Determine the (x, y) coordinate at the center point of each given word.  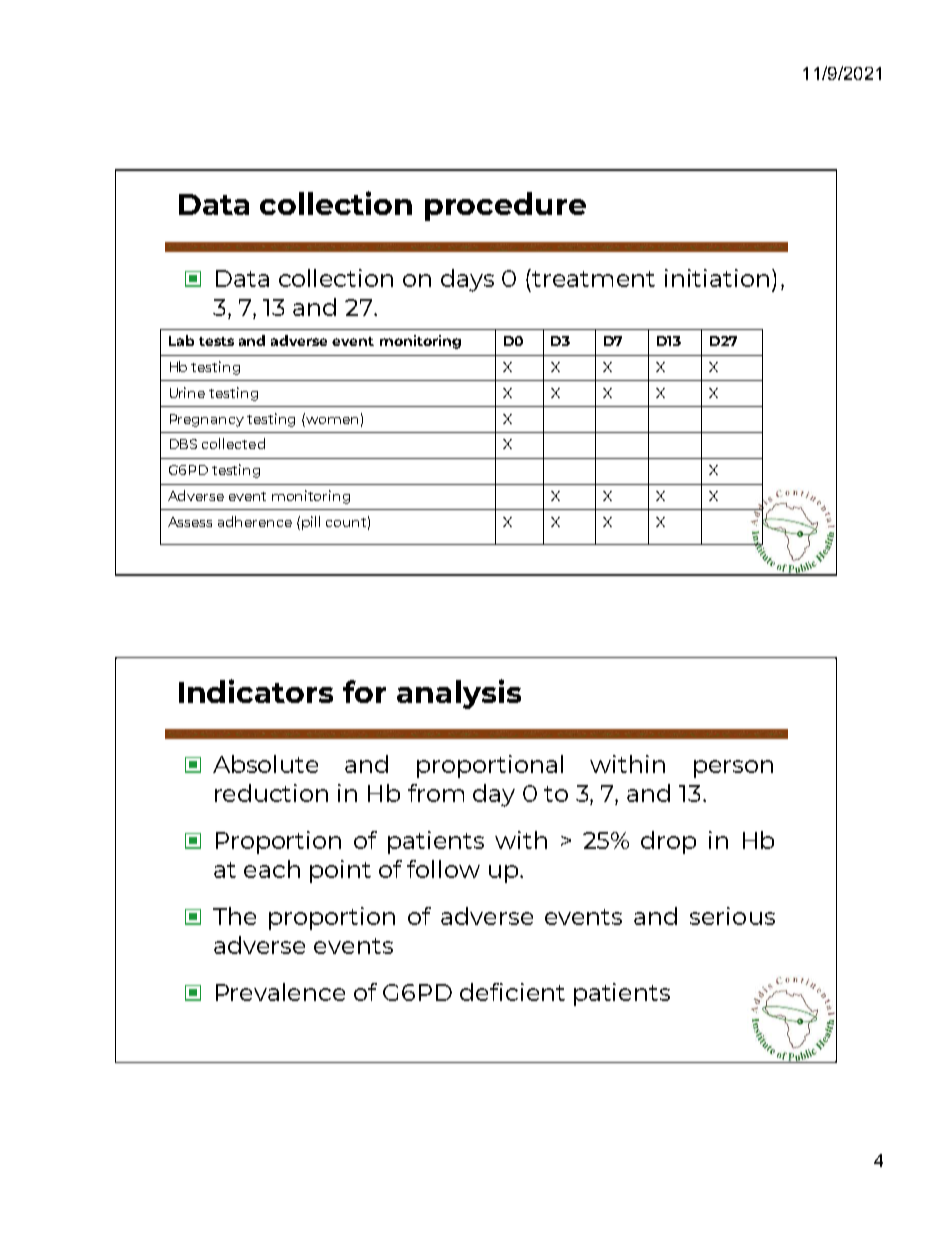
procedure (505, 206)
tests (216, 341)
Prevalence (280, 992)
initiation (717, 278)
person (733, 769)
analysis (459, 694)
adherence (255, 521)
